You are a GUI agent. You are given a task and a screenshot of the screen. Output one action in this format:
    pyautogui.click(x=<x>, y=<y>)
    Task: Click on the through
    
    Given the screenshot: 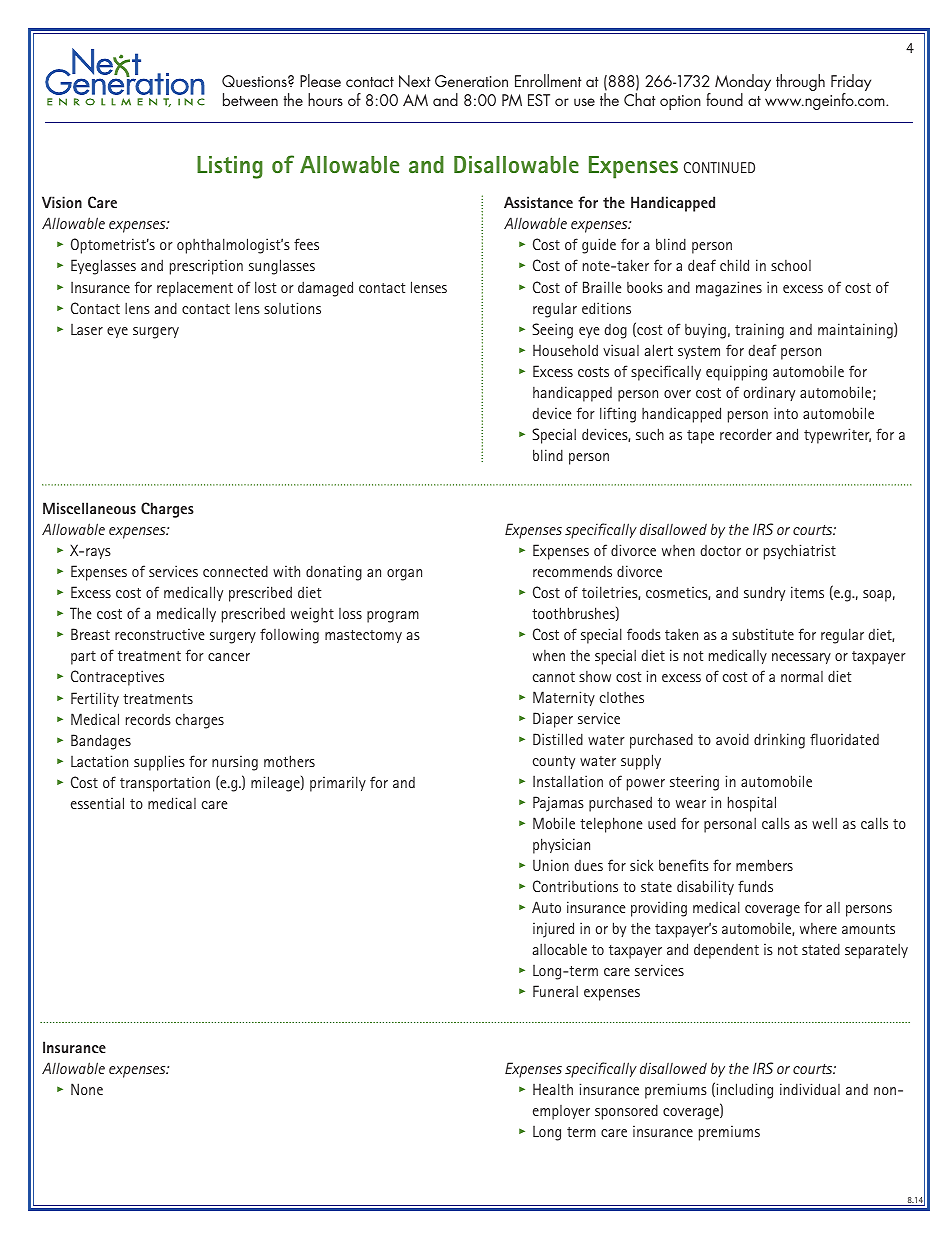 What is the action you would take?
    pyautogui.click(x=800, y=82)
